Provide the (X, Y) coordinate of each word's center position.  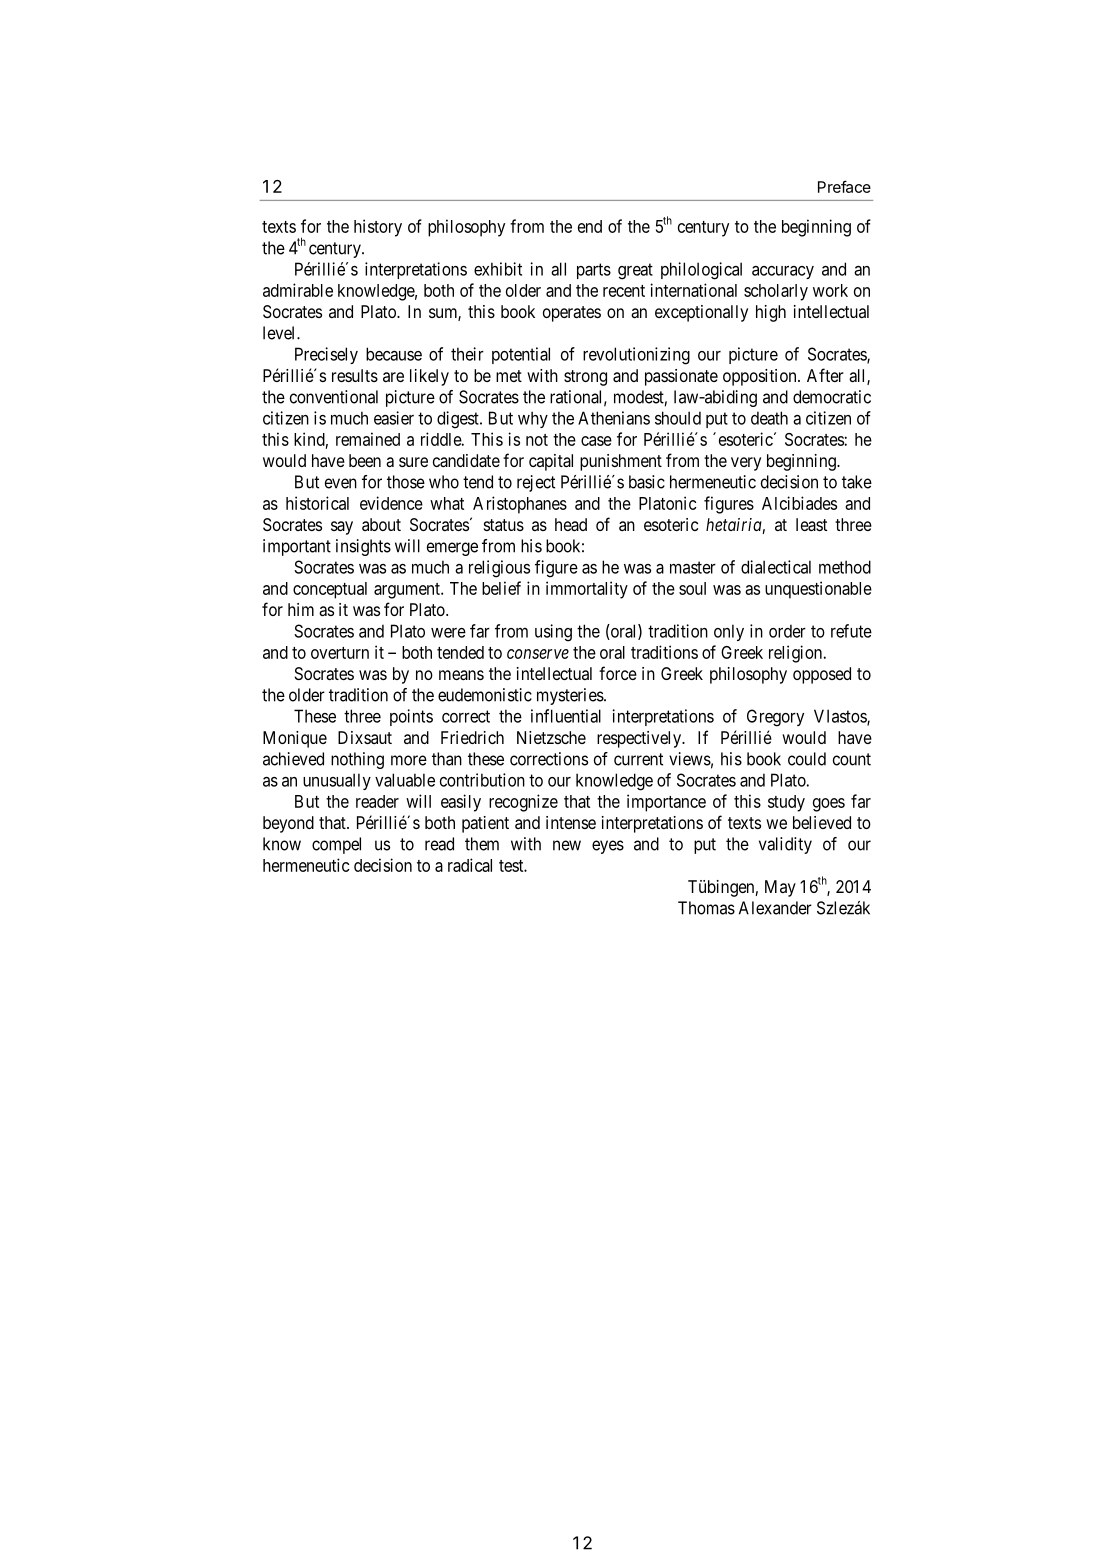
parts (594, 271)
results (355, 375)
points (411, 717)
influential (566, 716)
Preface (844, 186)
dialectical (776, 567)
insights (363, 547)
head (571, 524)
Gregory (775, 718)
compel (336, 845)
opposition (761, 377)
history (378, 228)
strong (585, 378)
